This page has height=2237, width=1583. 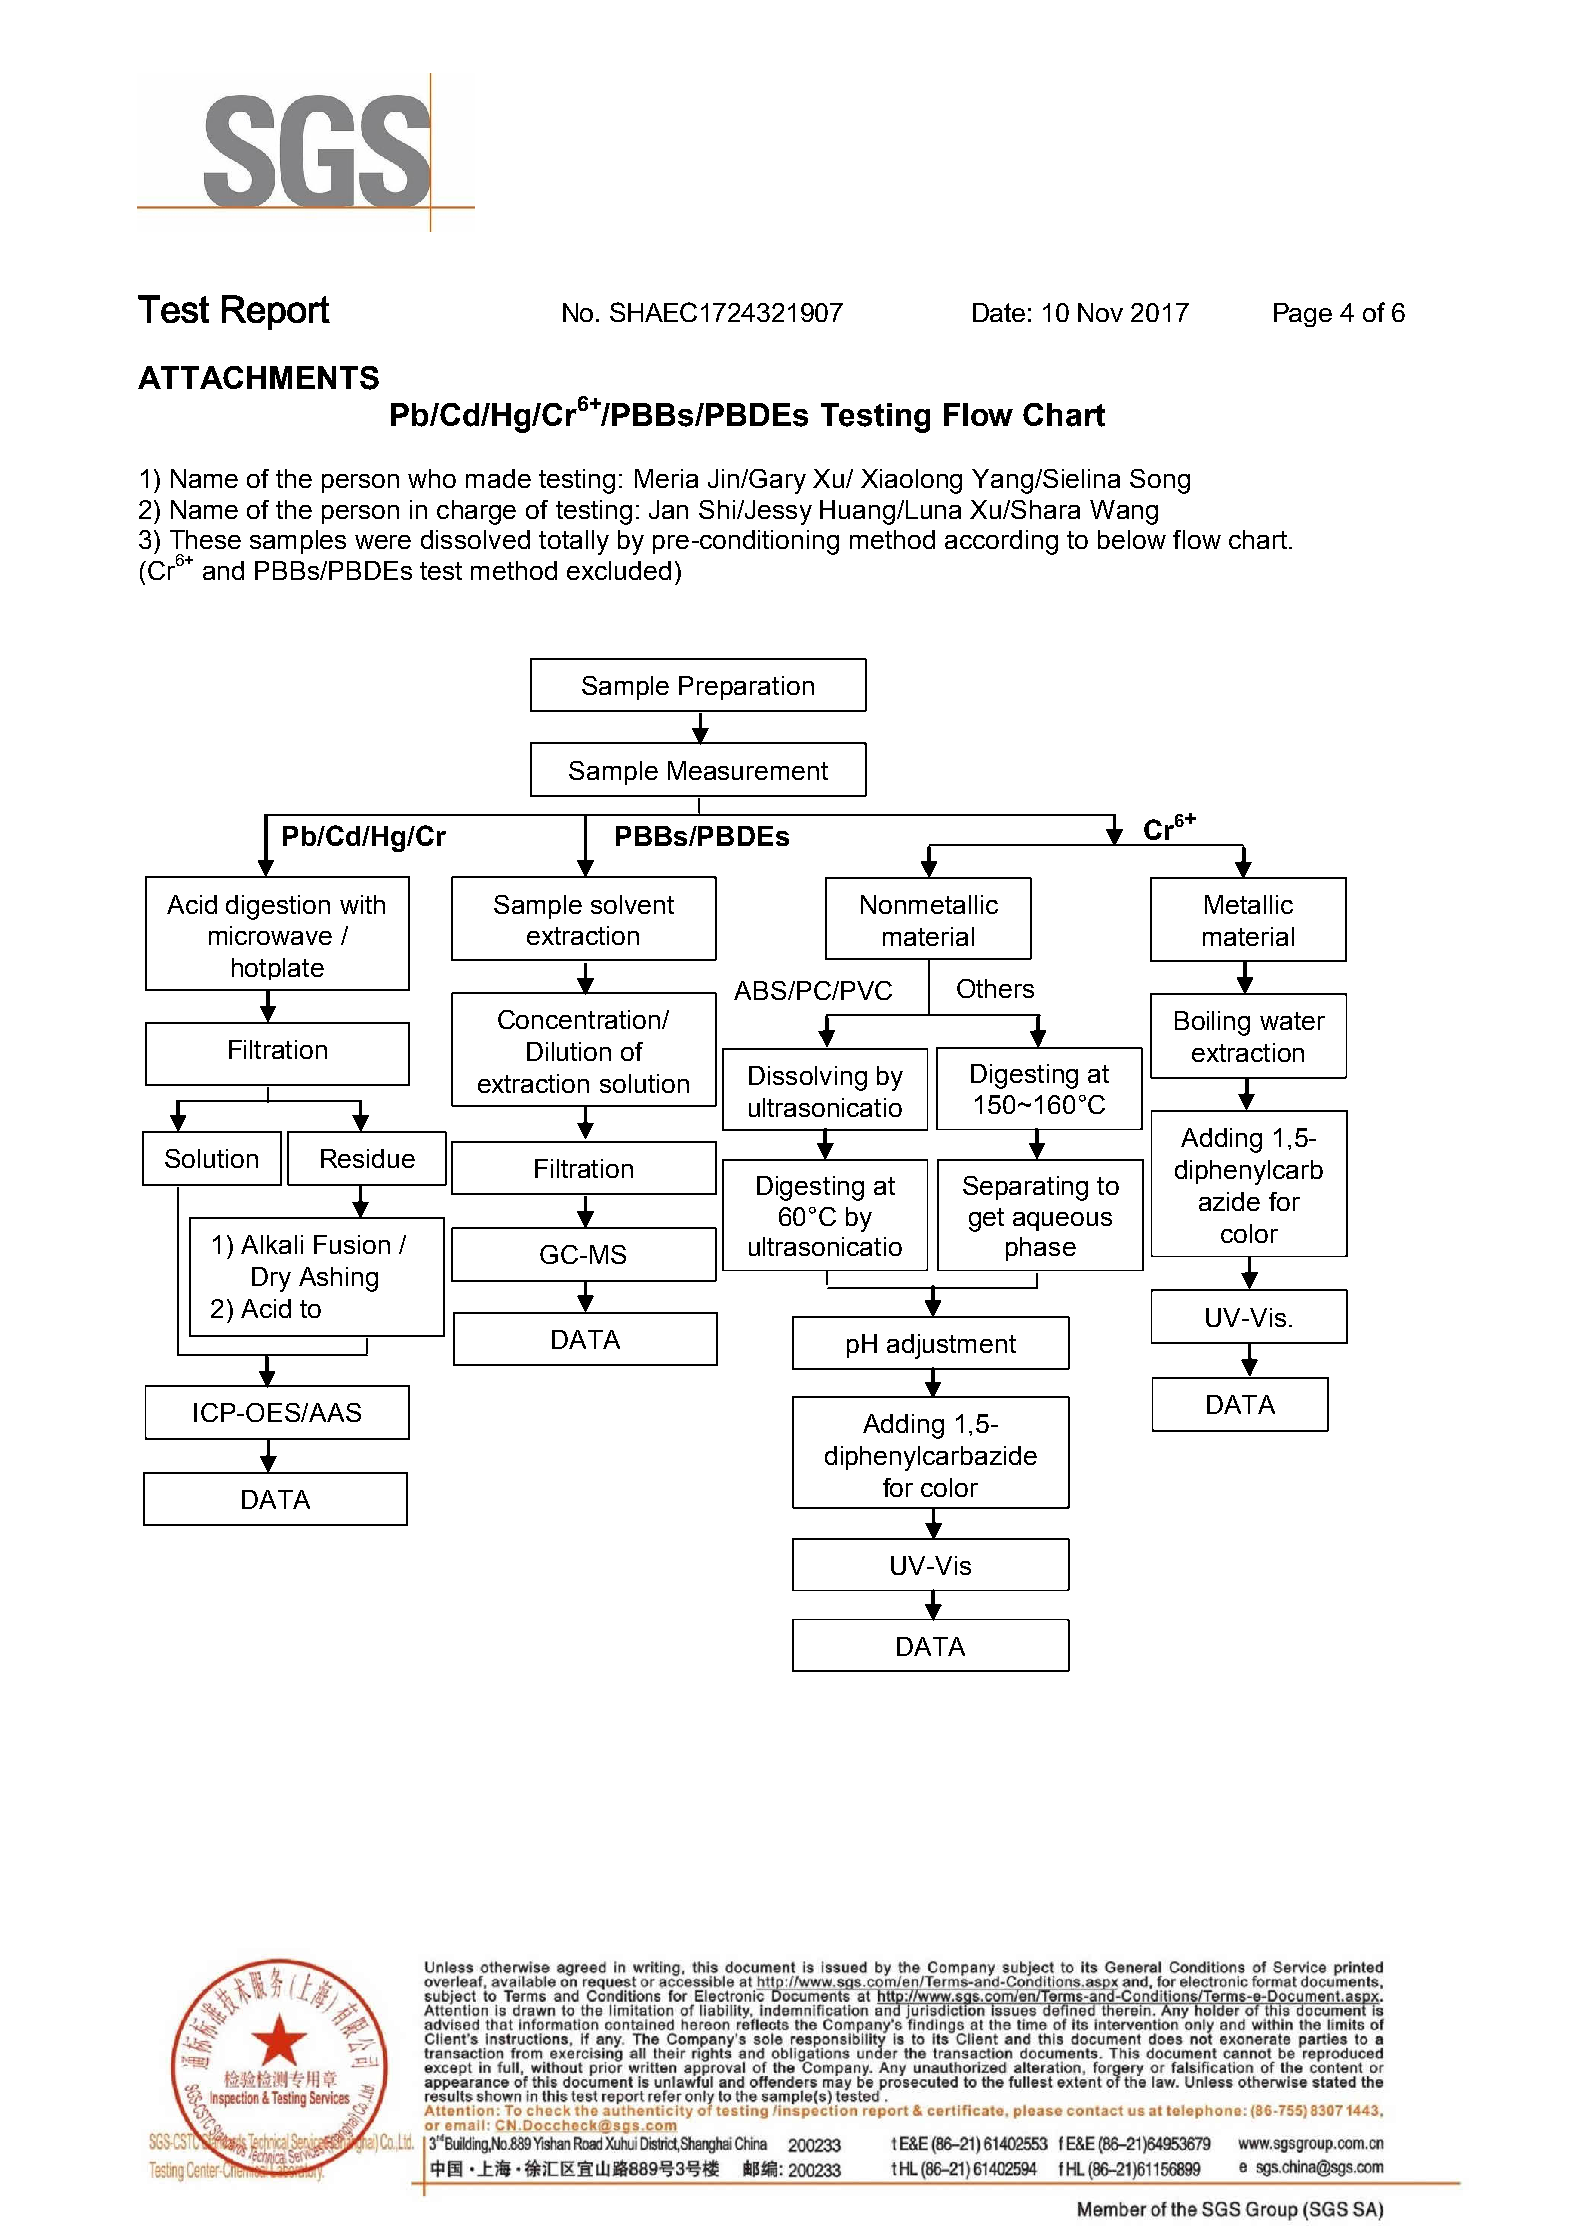 I want to click on Report, so click(x=276, y=312).
